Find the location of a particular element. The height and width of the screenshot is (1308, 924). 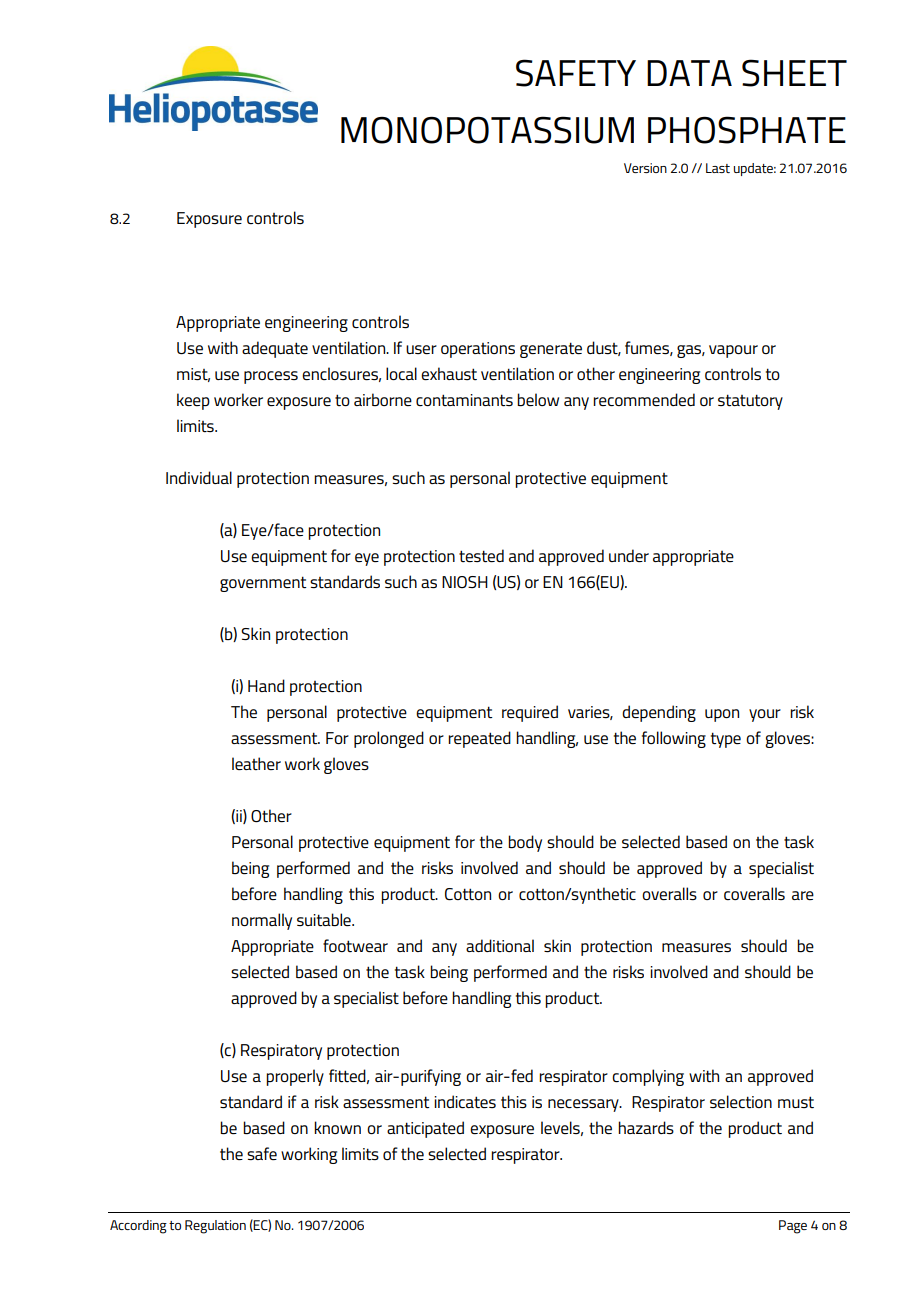

PHOSPHATE is located at coordinates (747, 130).
